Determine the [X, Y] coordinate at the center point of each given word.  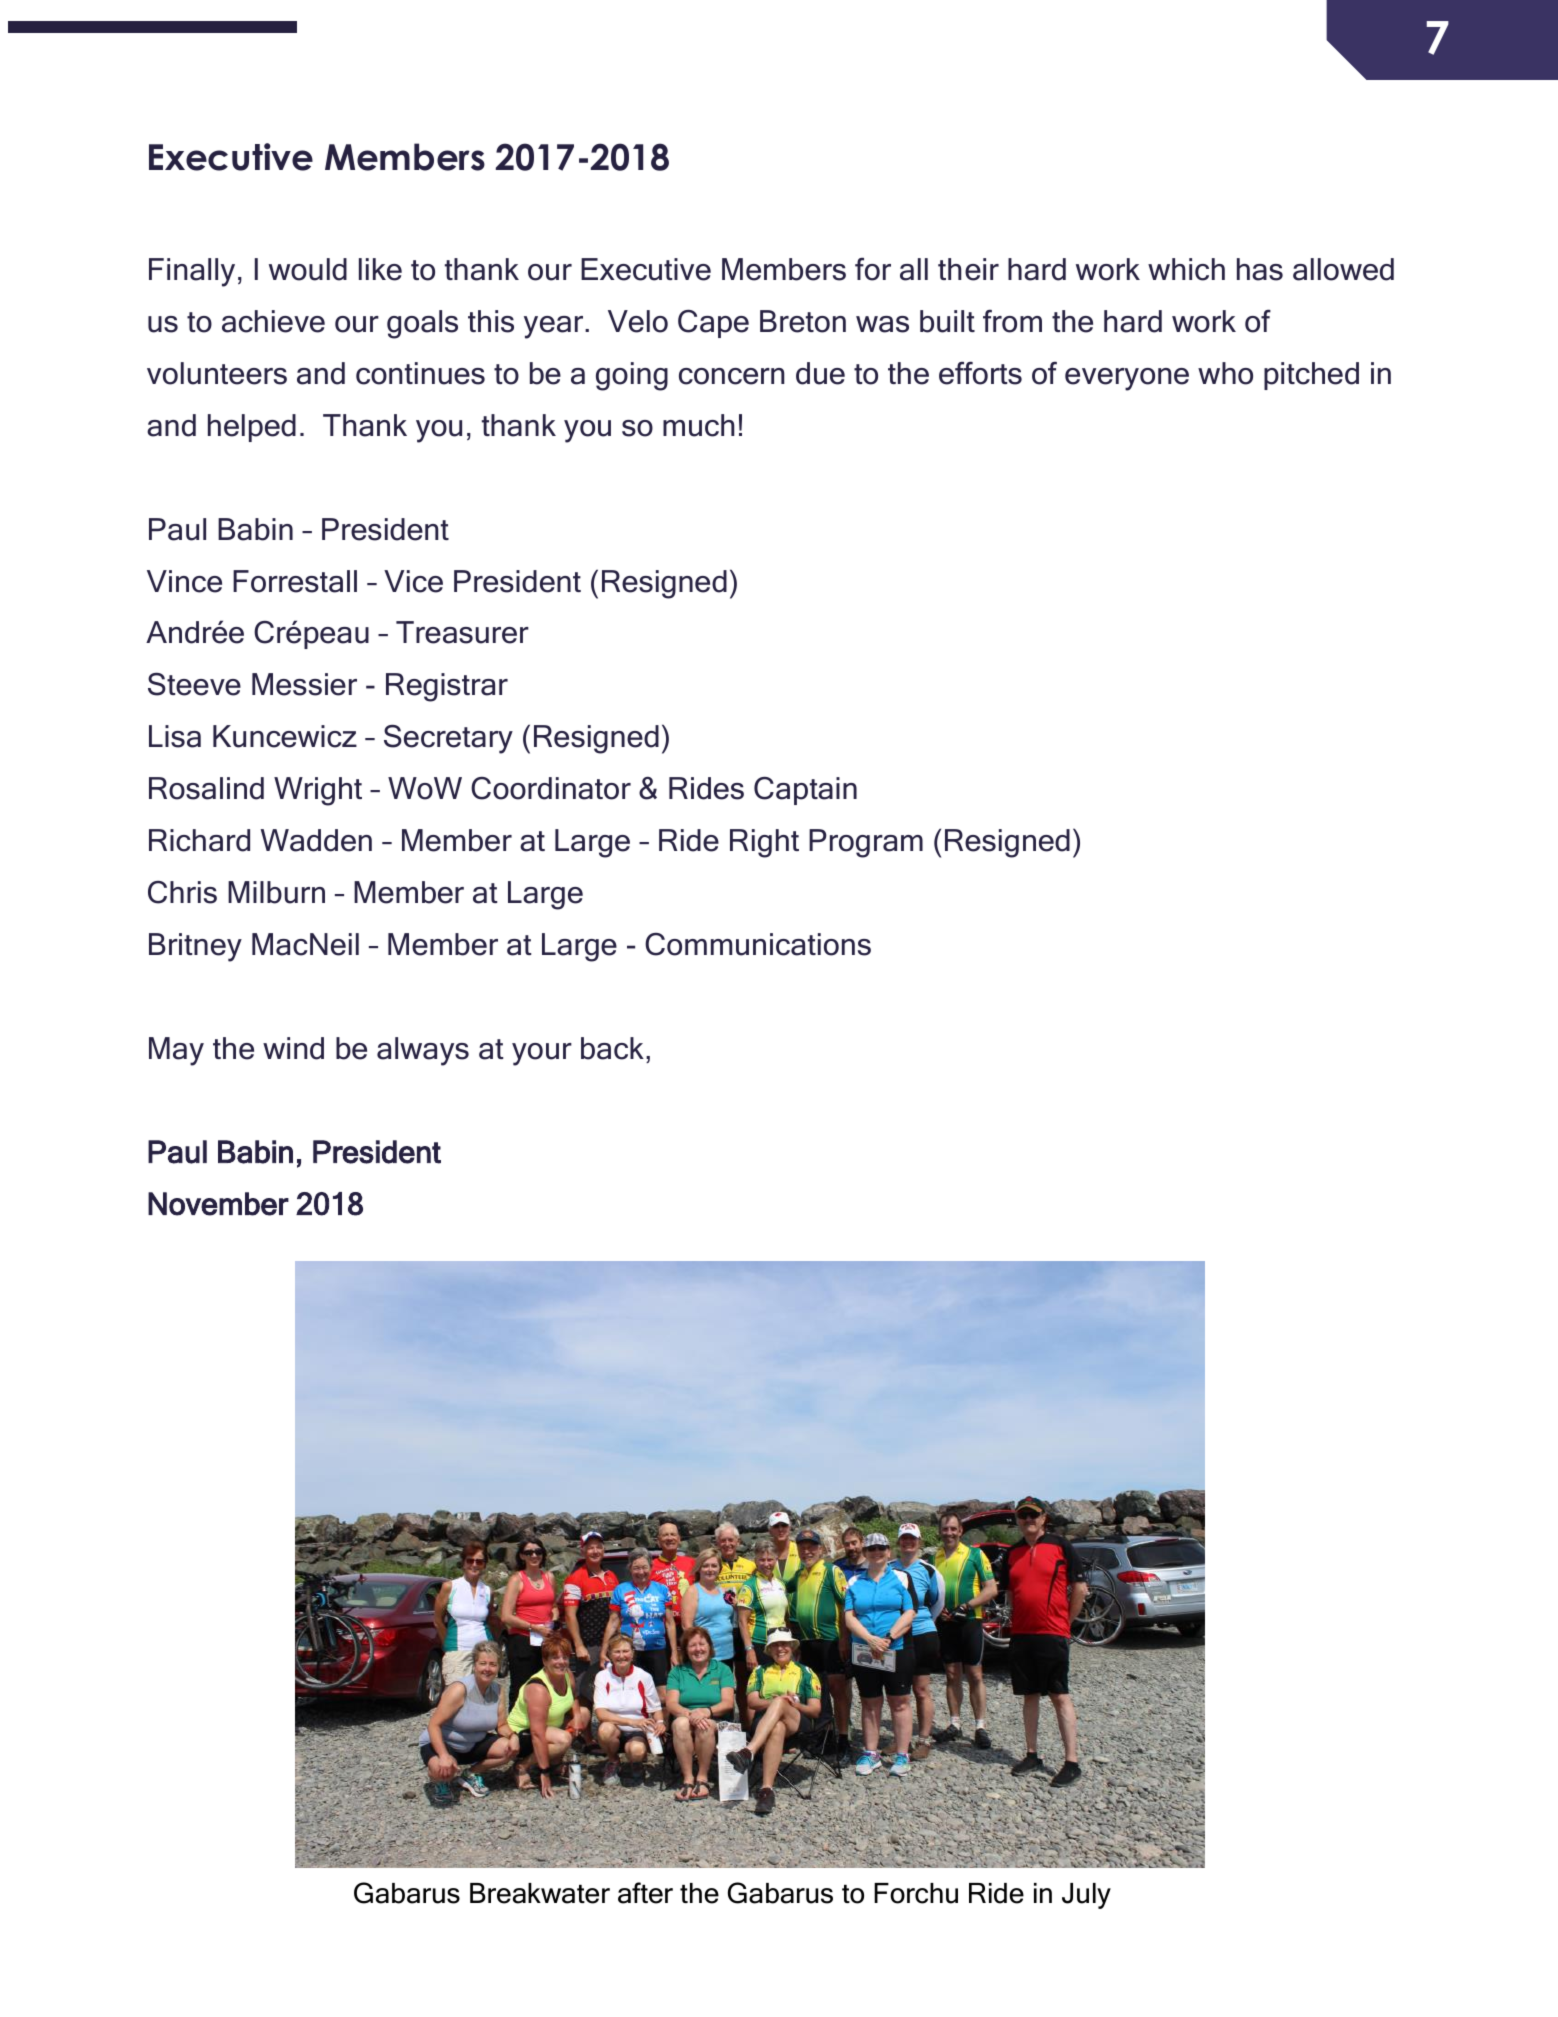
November [218, 1204]
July [1086, 1896]
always [423, 1051]
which [1186, 269]
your [542, 1054]
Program [866, 843]
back [612, 1048]
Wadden [316, 840]
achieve [273, 321]
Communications [758, 944]
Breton [803, 321]
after [645, 1893]
